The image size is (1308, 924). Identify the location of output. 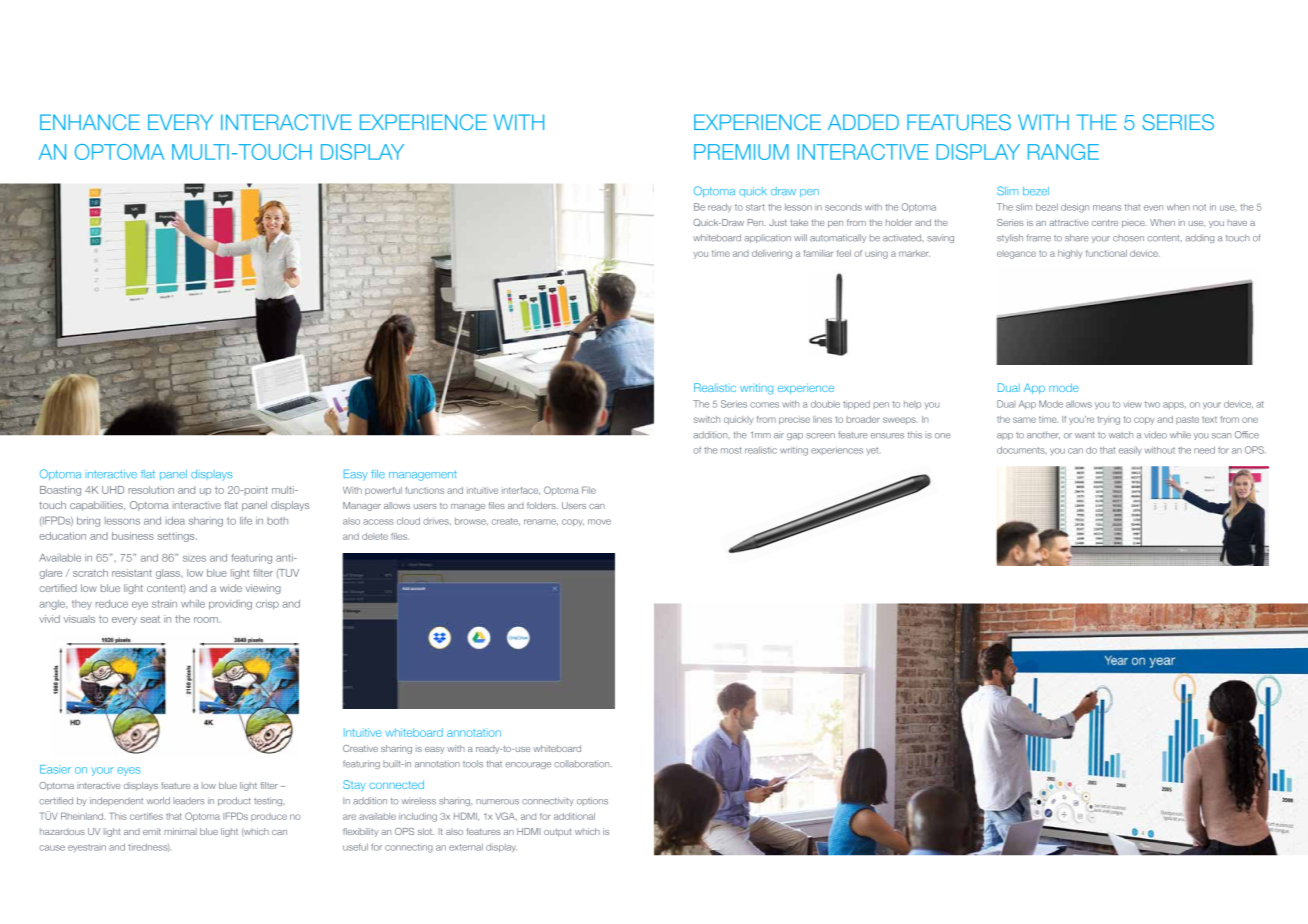
(557, 832).
